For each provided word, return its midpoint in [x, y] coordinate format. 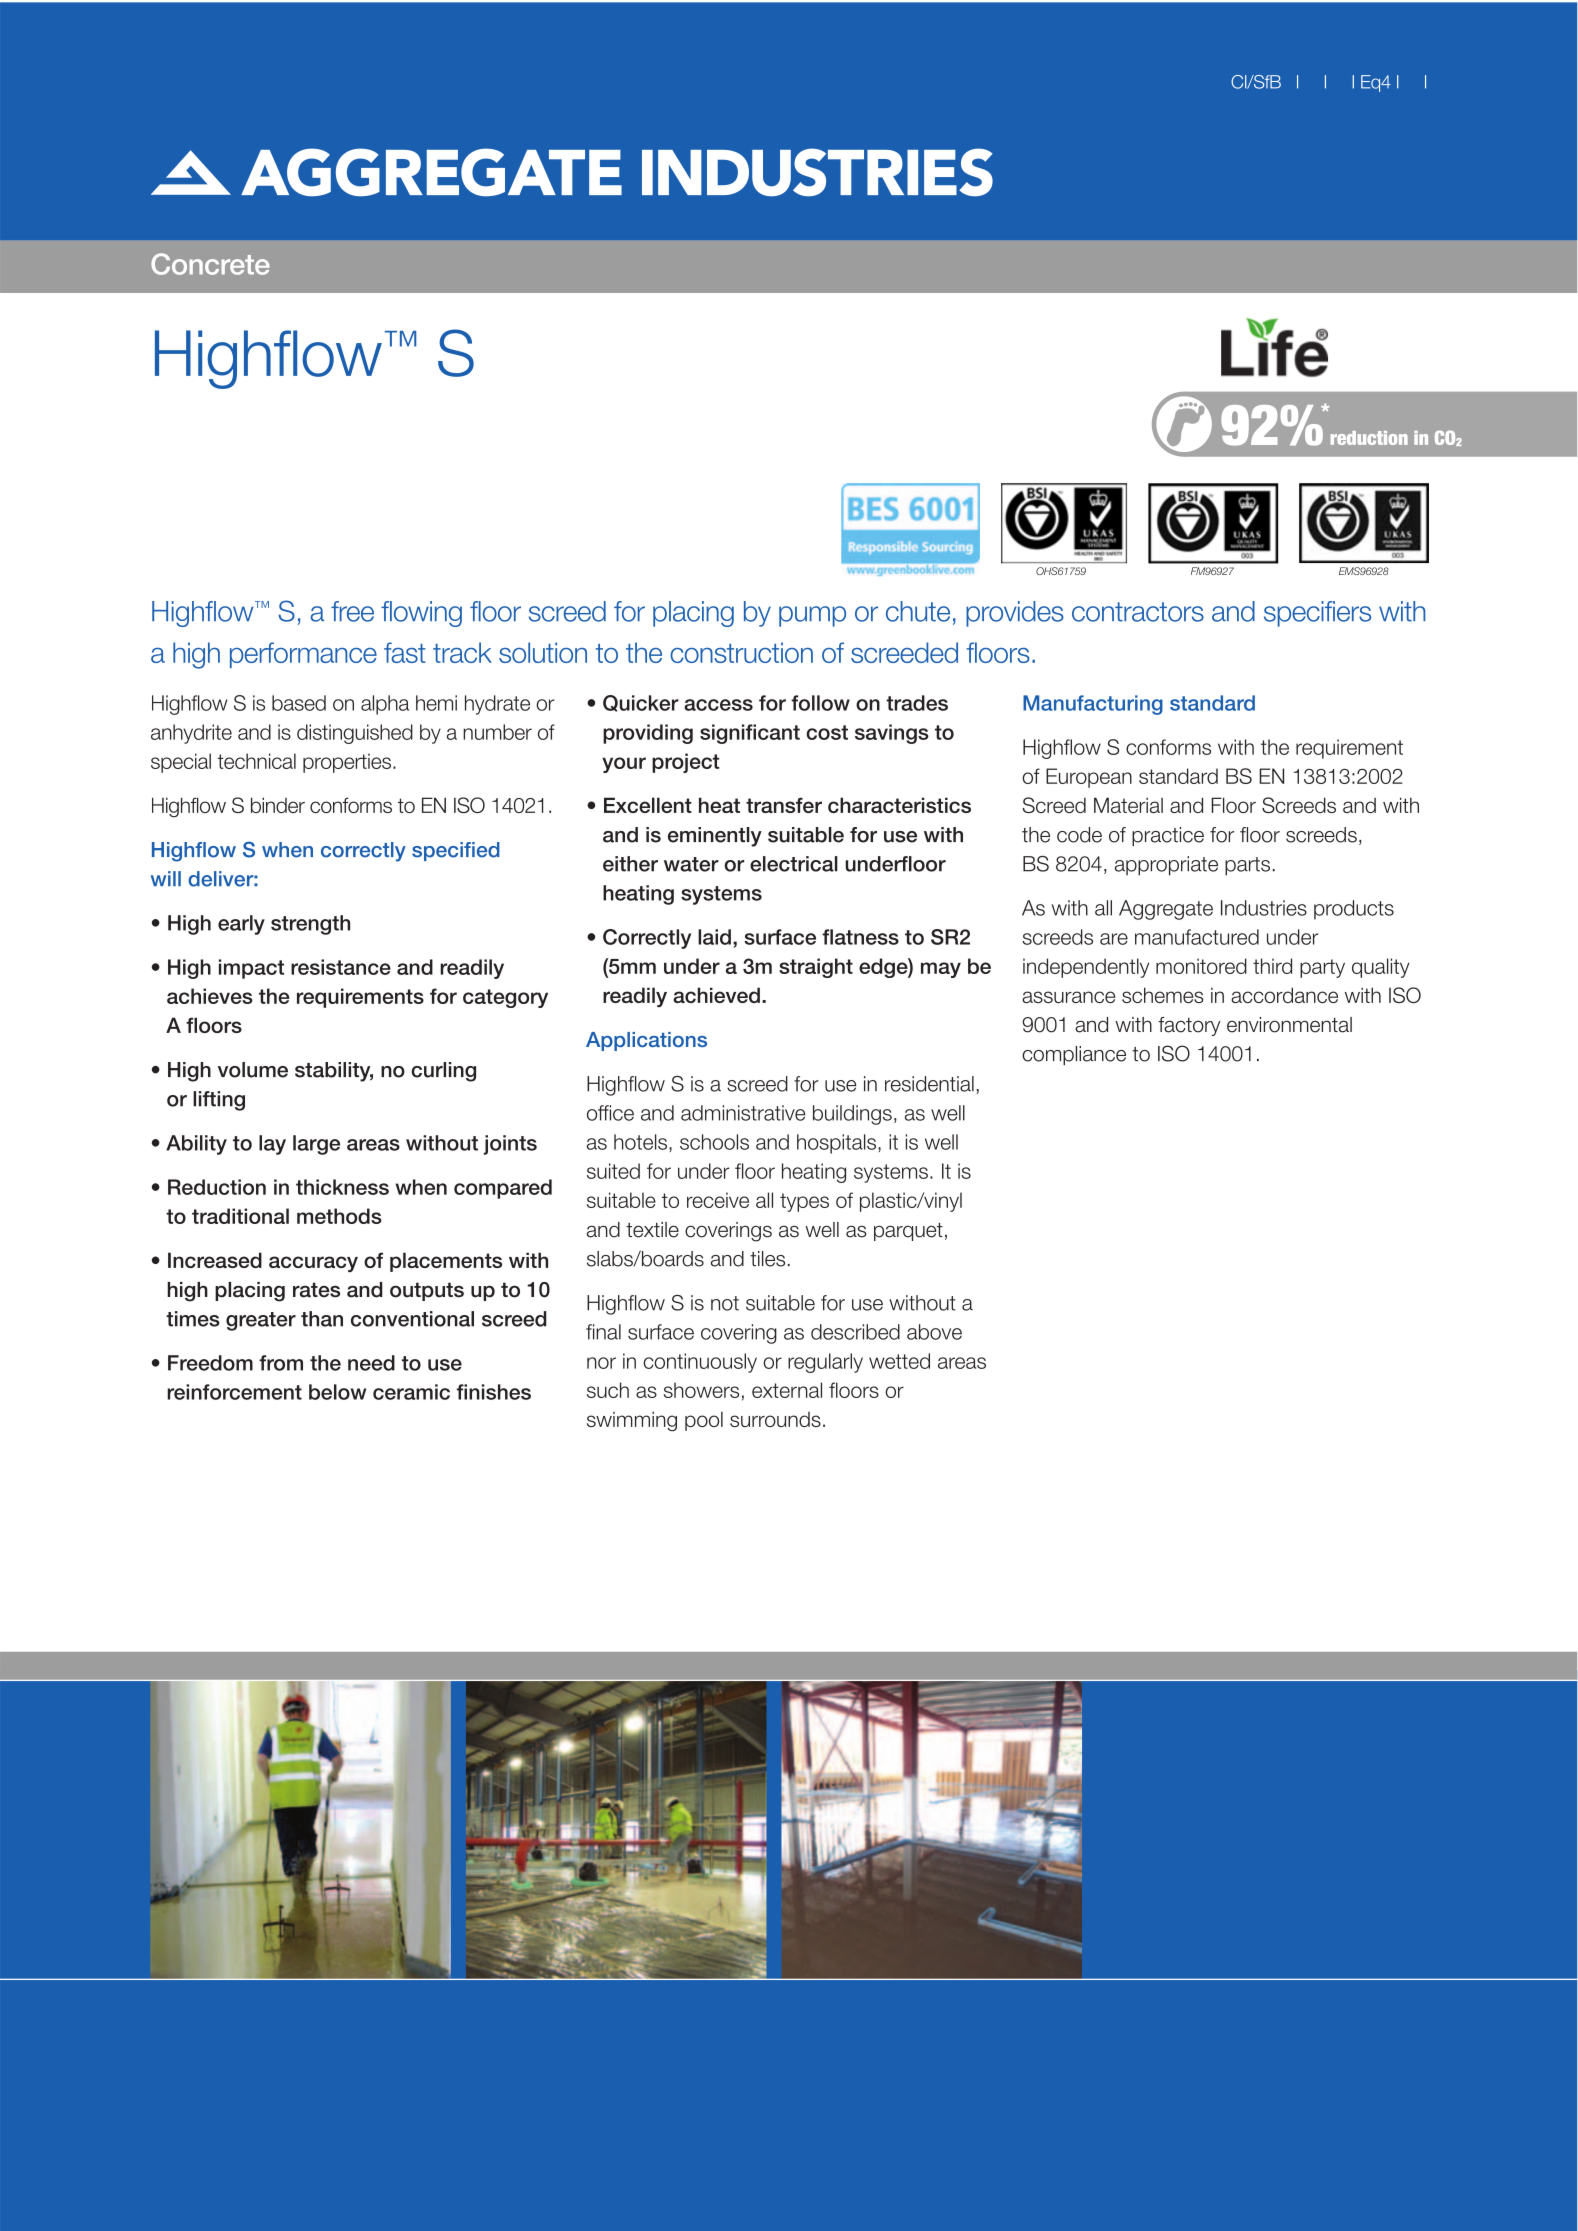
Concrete [210, 264]
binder [278, 805]
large [316, 1145]
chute [918, 611]
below [337, 1392]
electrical [794, 864]
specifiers [1317, 614]
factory [1189, 1026]
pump [812, 616]
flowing [421, 614]
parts [1247, 866]
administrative [743, 1113]
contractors [1138, 612]
